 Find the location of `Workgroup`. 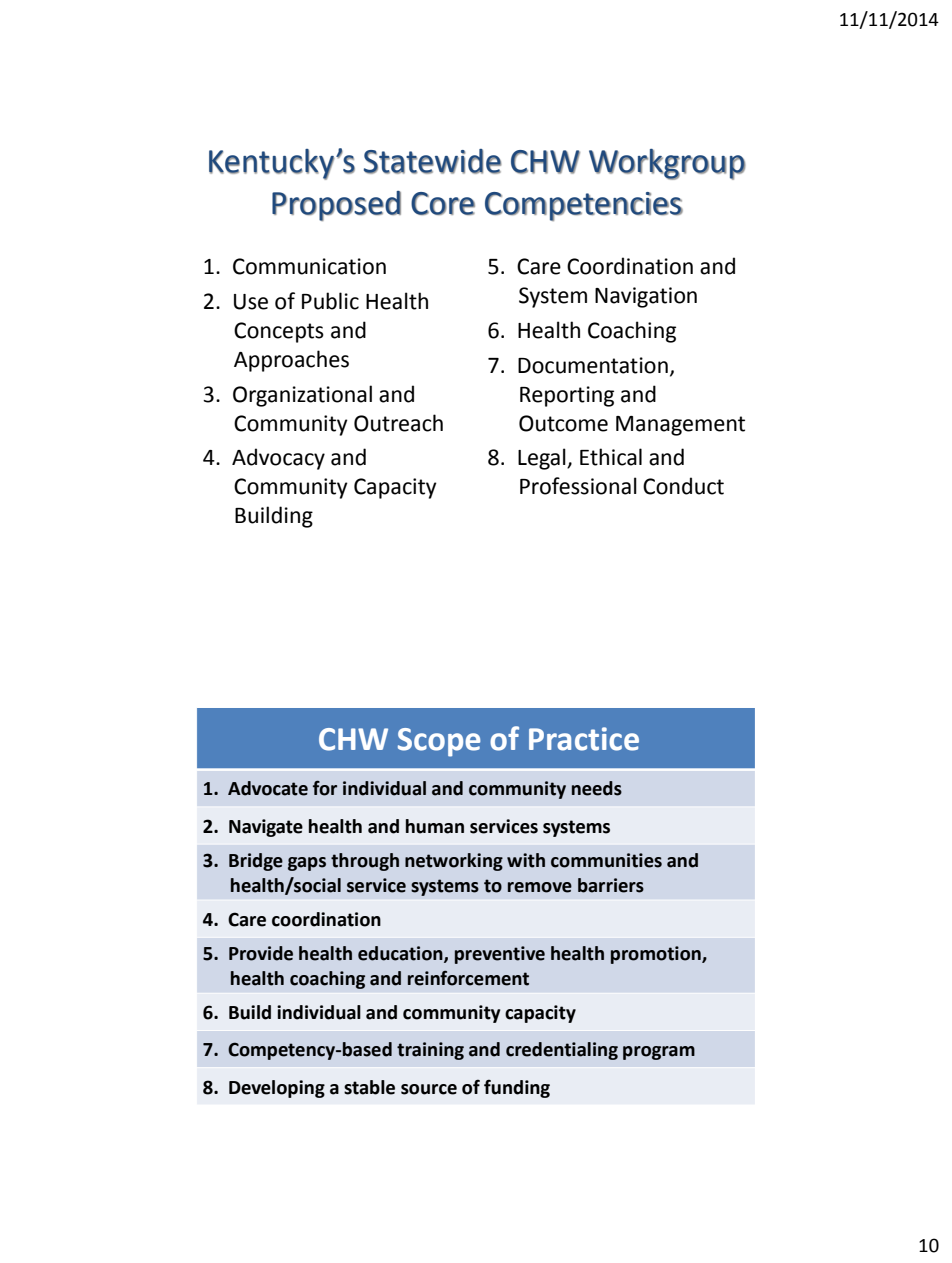

Workgroup is located at coordinates (667, 164).
